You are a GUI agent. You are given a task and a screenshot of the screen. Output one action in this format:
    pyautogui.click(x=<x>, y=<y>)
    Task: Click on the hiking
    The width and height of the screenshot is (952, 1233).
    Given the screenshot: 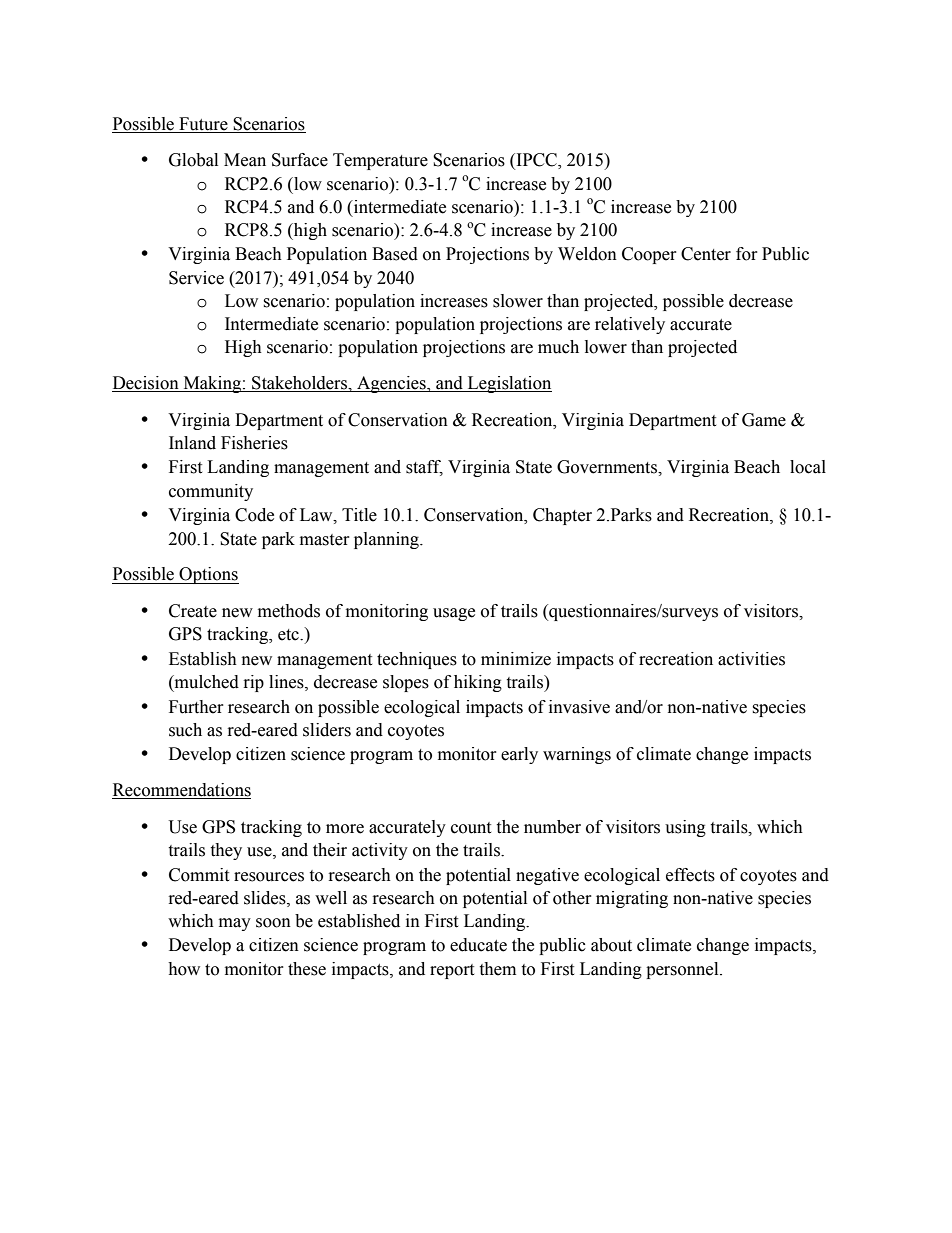 What is the action you would take?
    pyautogui.click(x=478, y=683)
